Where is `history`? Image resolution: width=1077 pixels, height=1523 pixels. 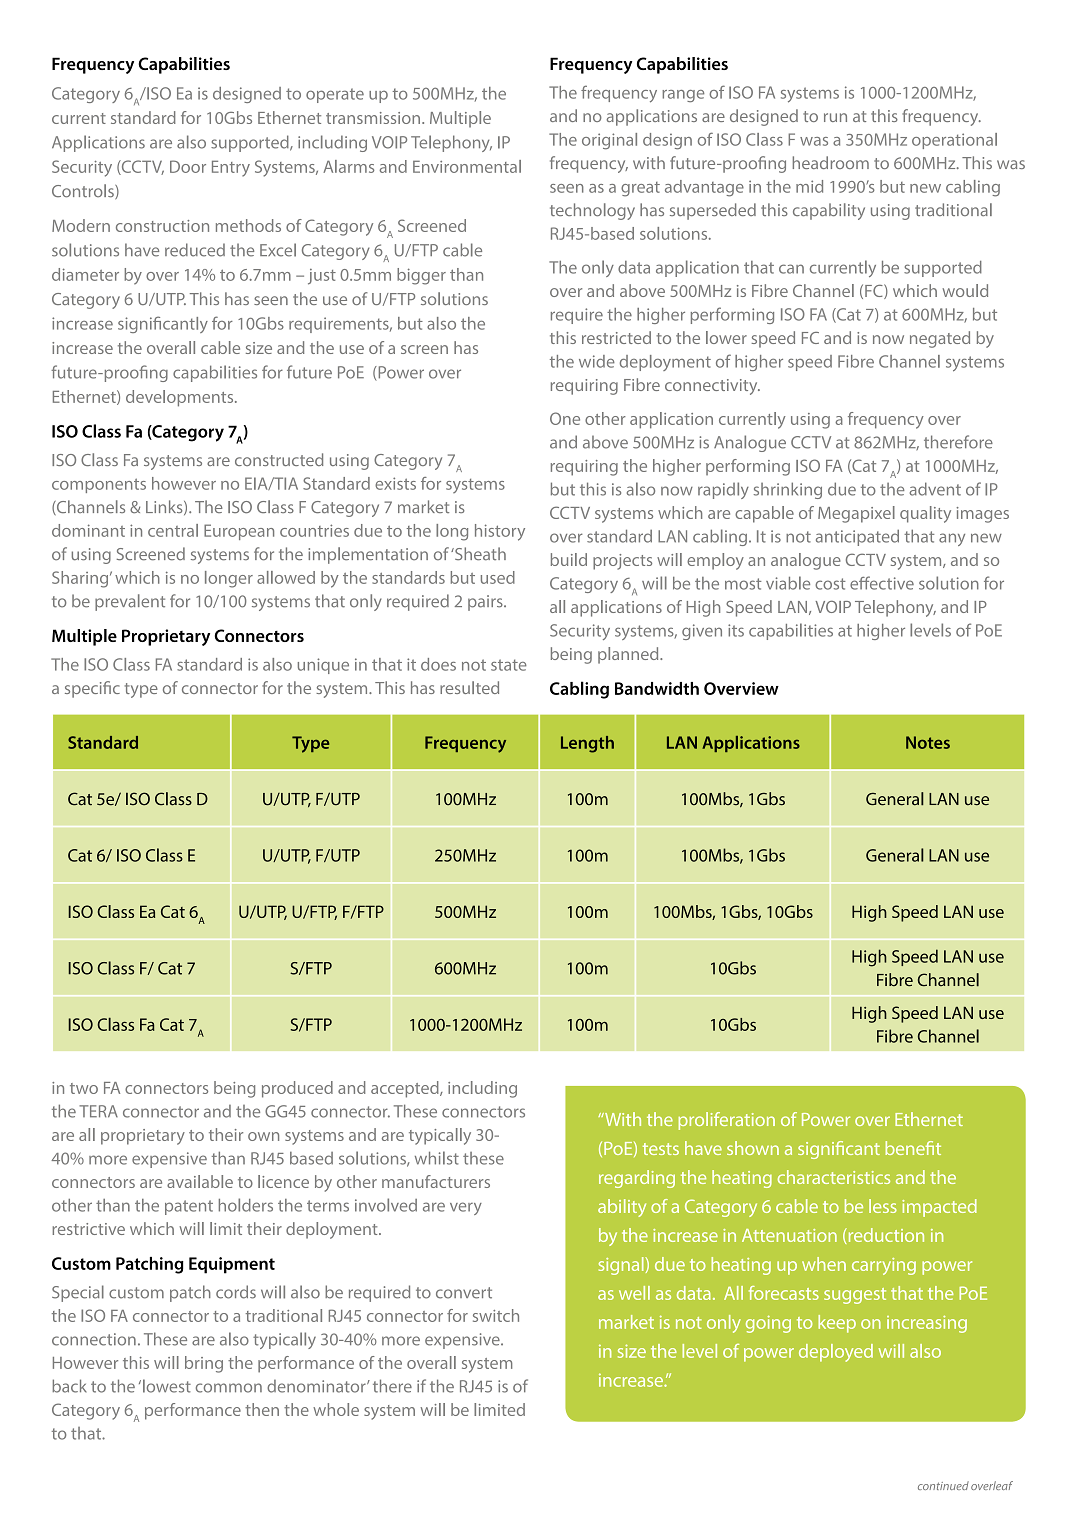
history is located at coordinates (500, 532).
